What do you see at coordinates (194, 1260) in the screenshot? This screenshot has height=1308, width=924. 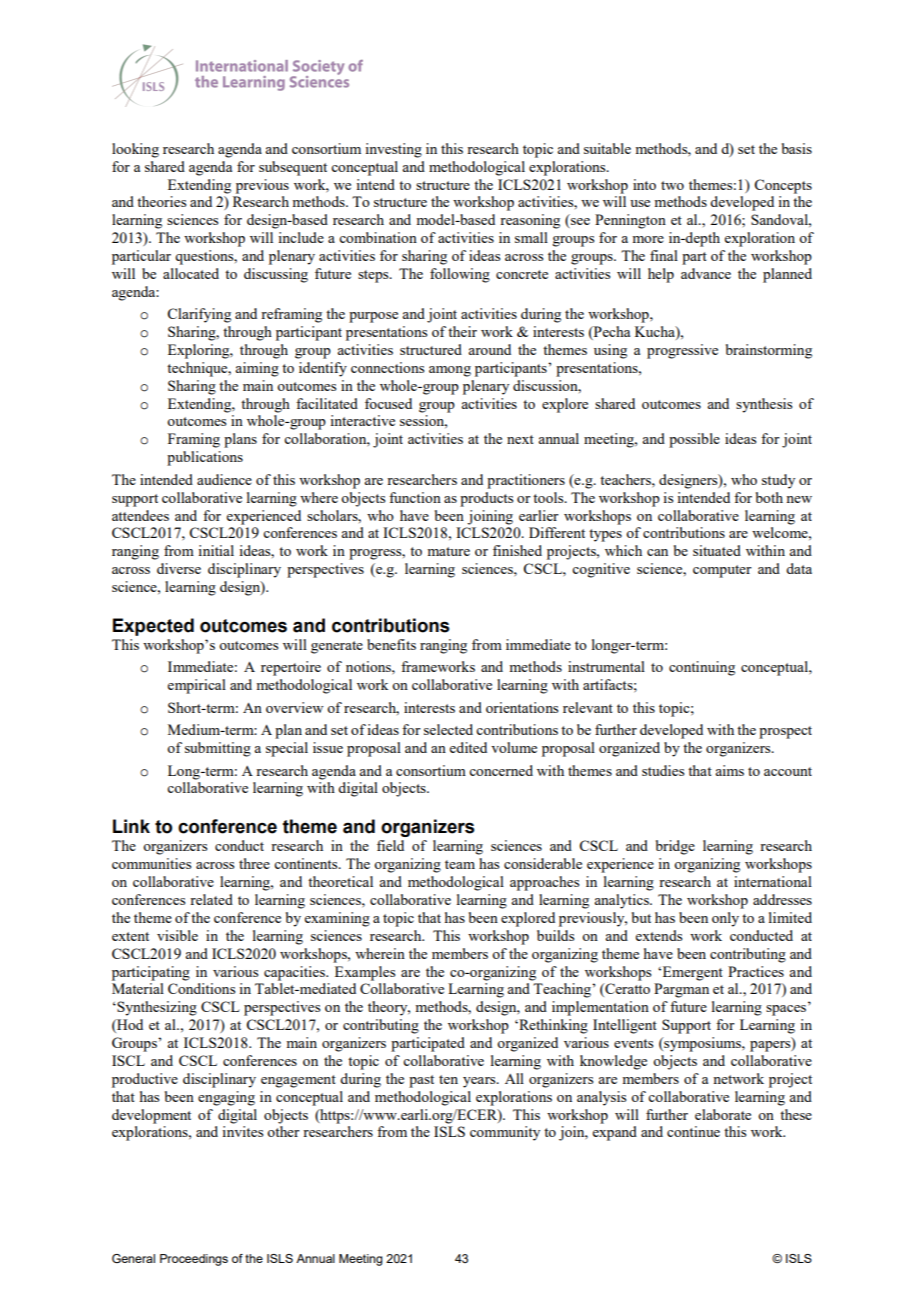 I see `Proceedings` at bounding box center [194, 1260].
